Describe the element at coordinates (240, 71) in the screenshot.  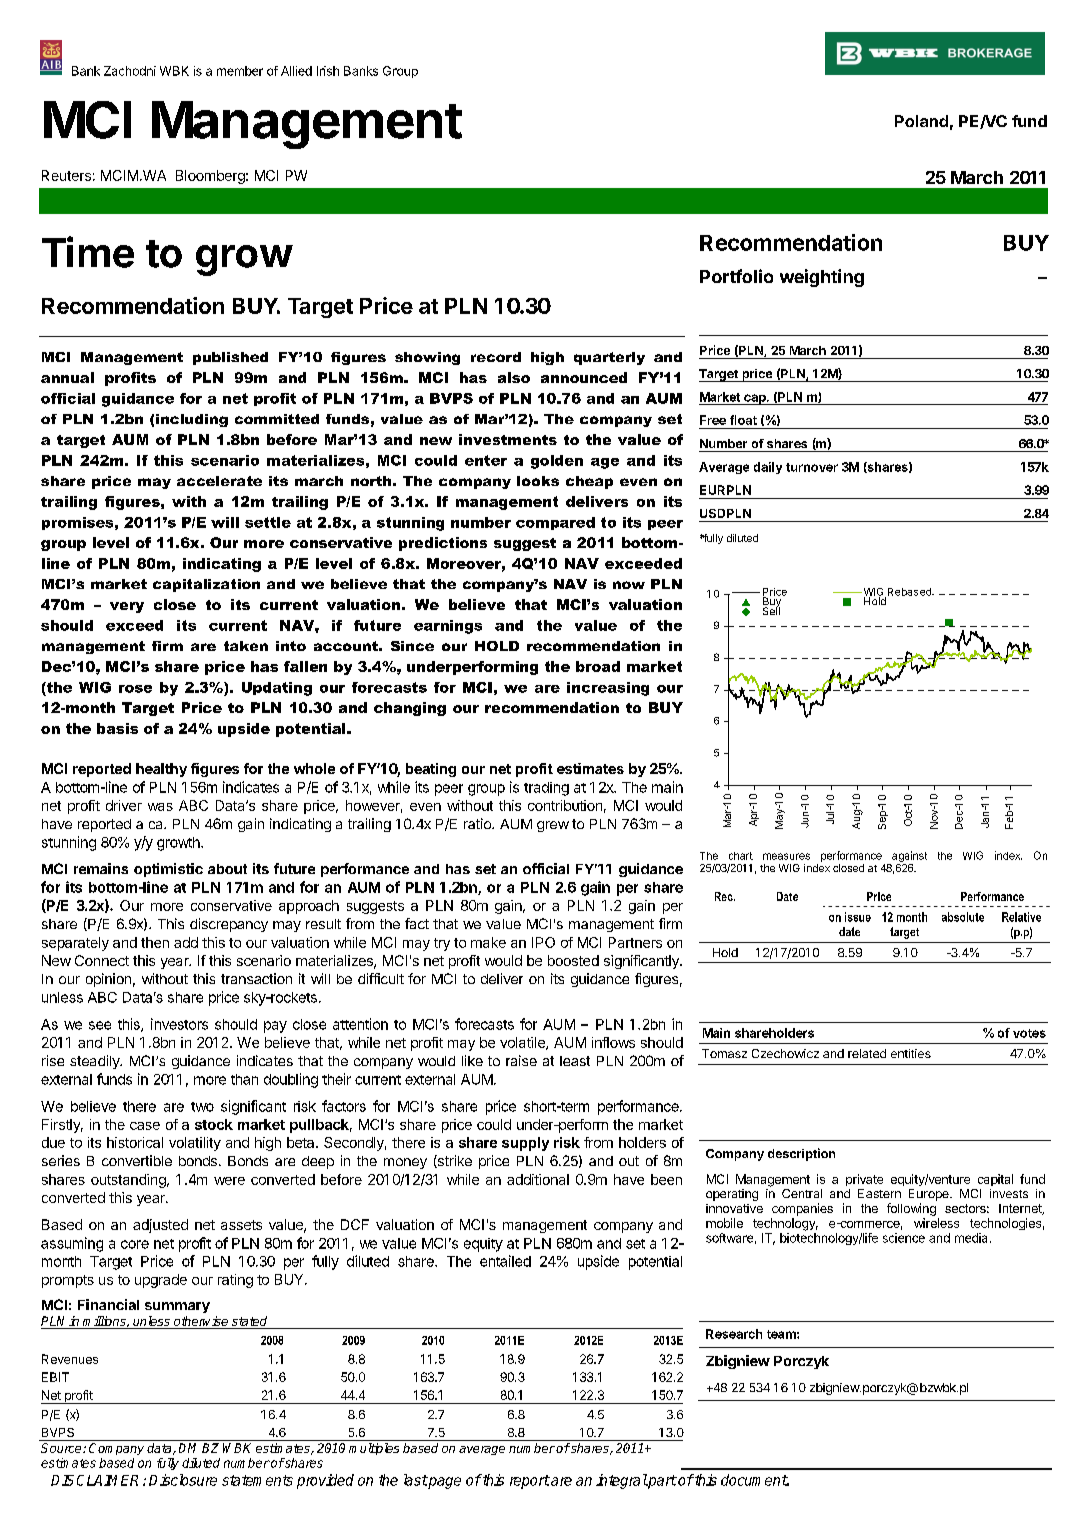
I see `member` at that location.
